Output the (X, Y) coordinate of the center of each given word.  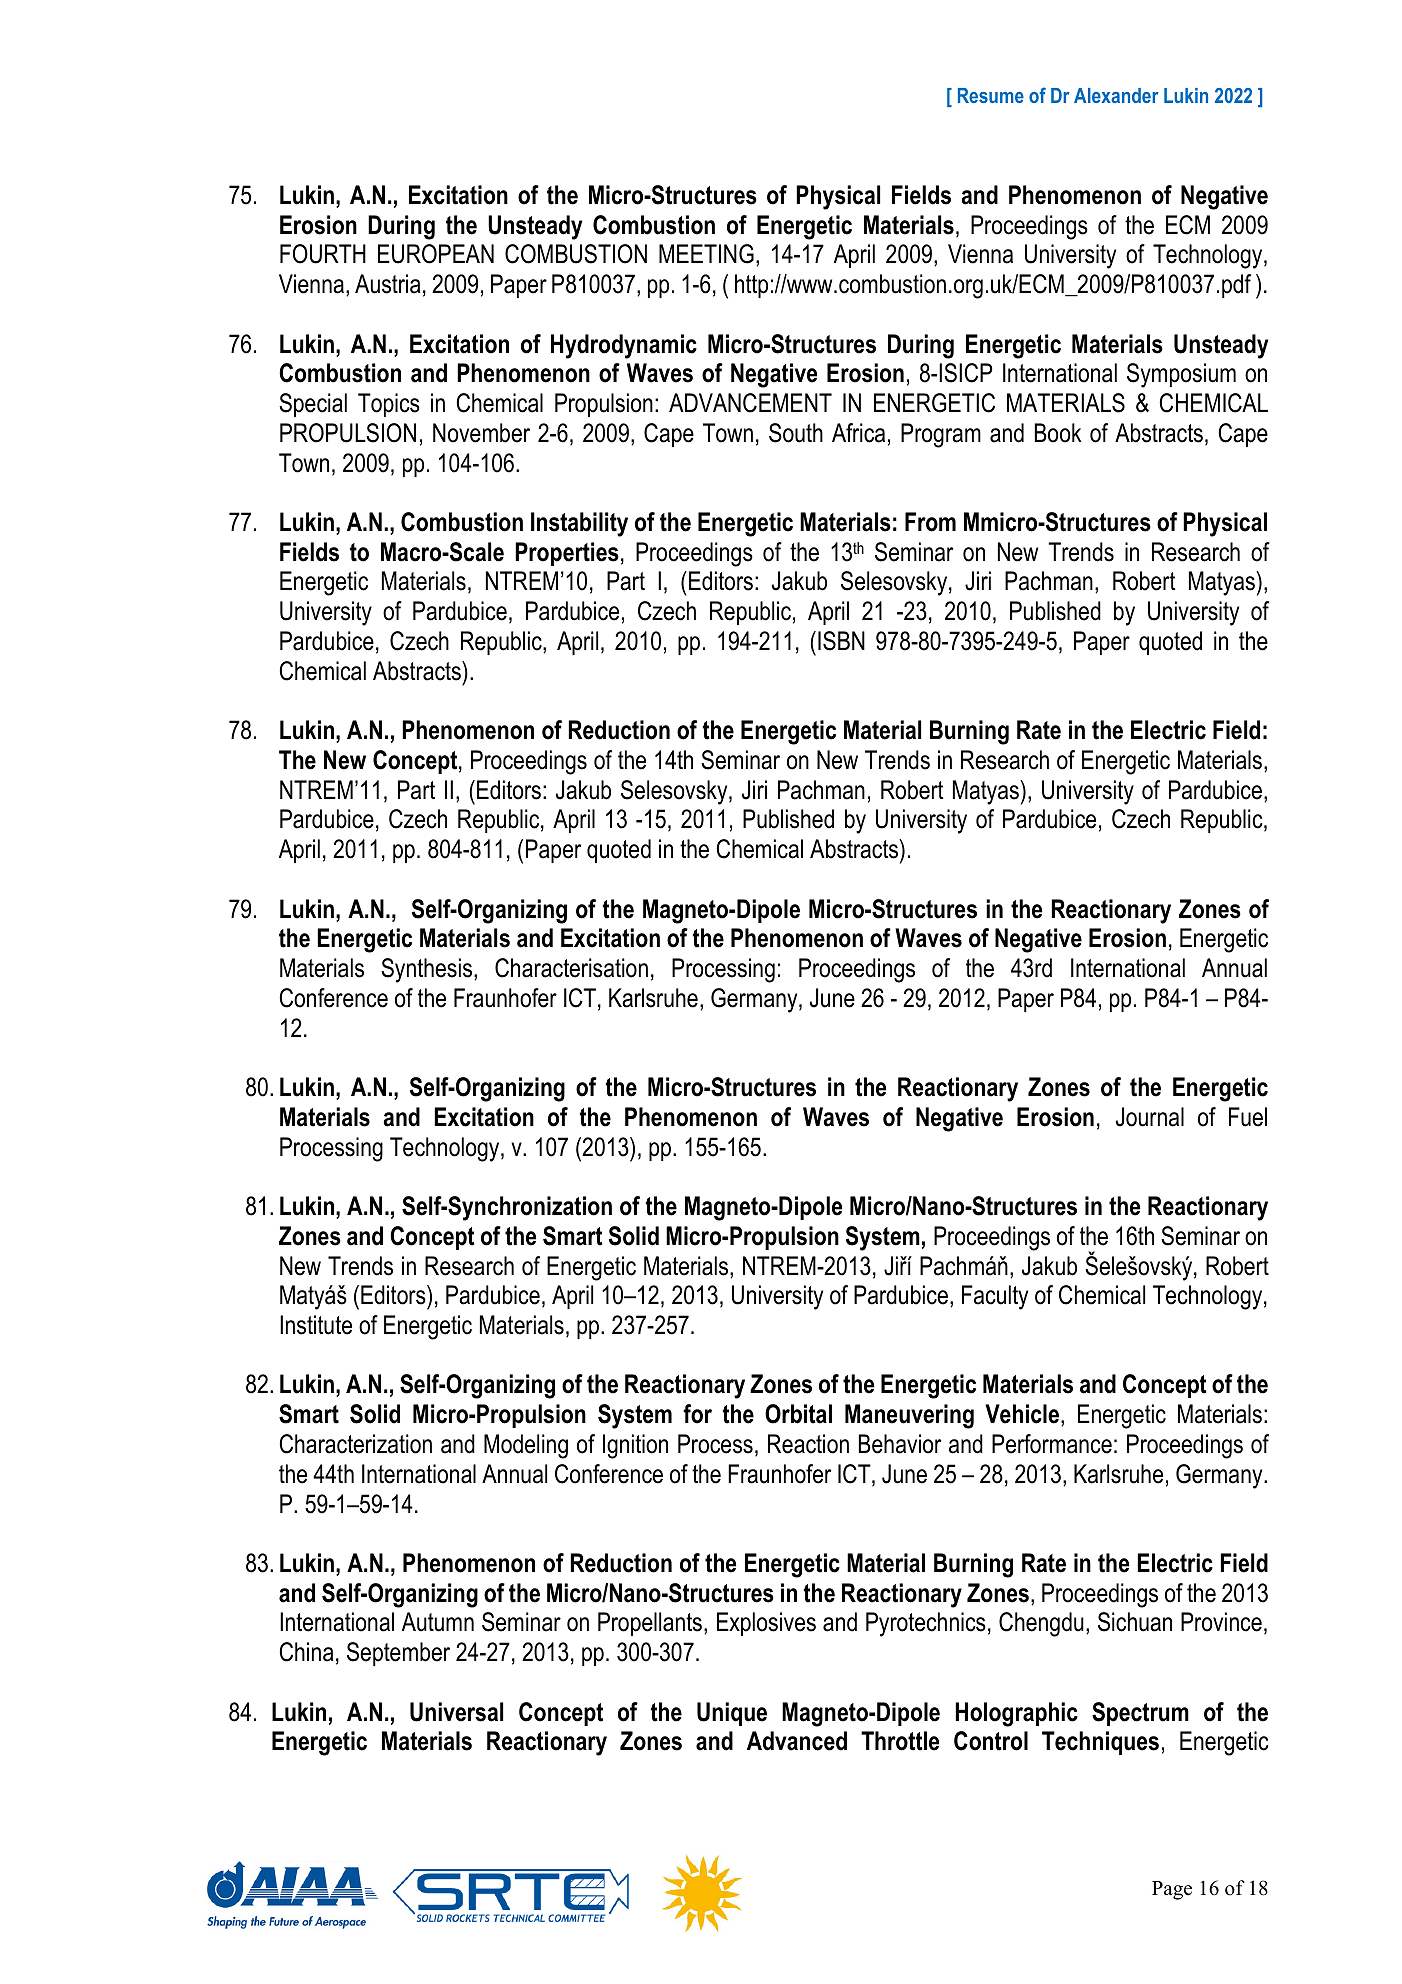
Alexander (1116, 95)
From (930, 522)
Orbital (798, 1414)
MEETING (706, 254)
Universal (456, 1712)
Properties (567, 554)
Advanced (797, 1741)
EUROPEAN (436, 254)
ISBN (841, 641)
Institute (316, 1325)
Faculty (995, 1297)
